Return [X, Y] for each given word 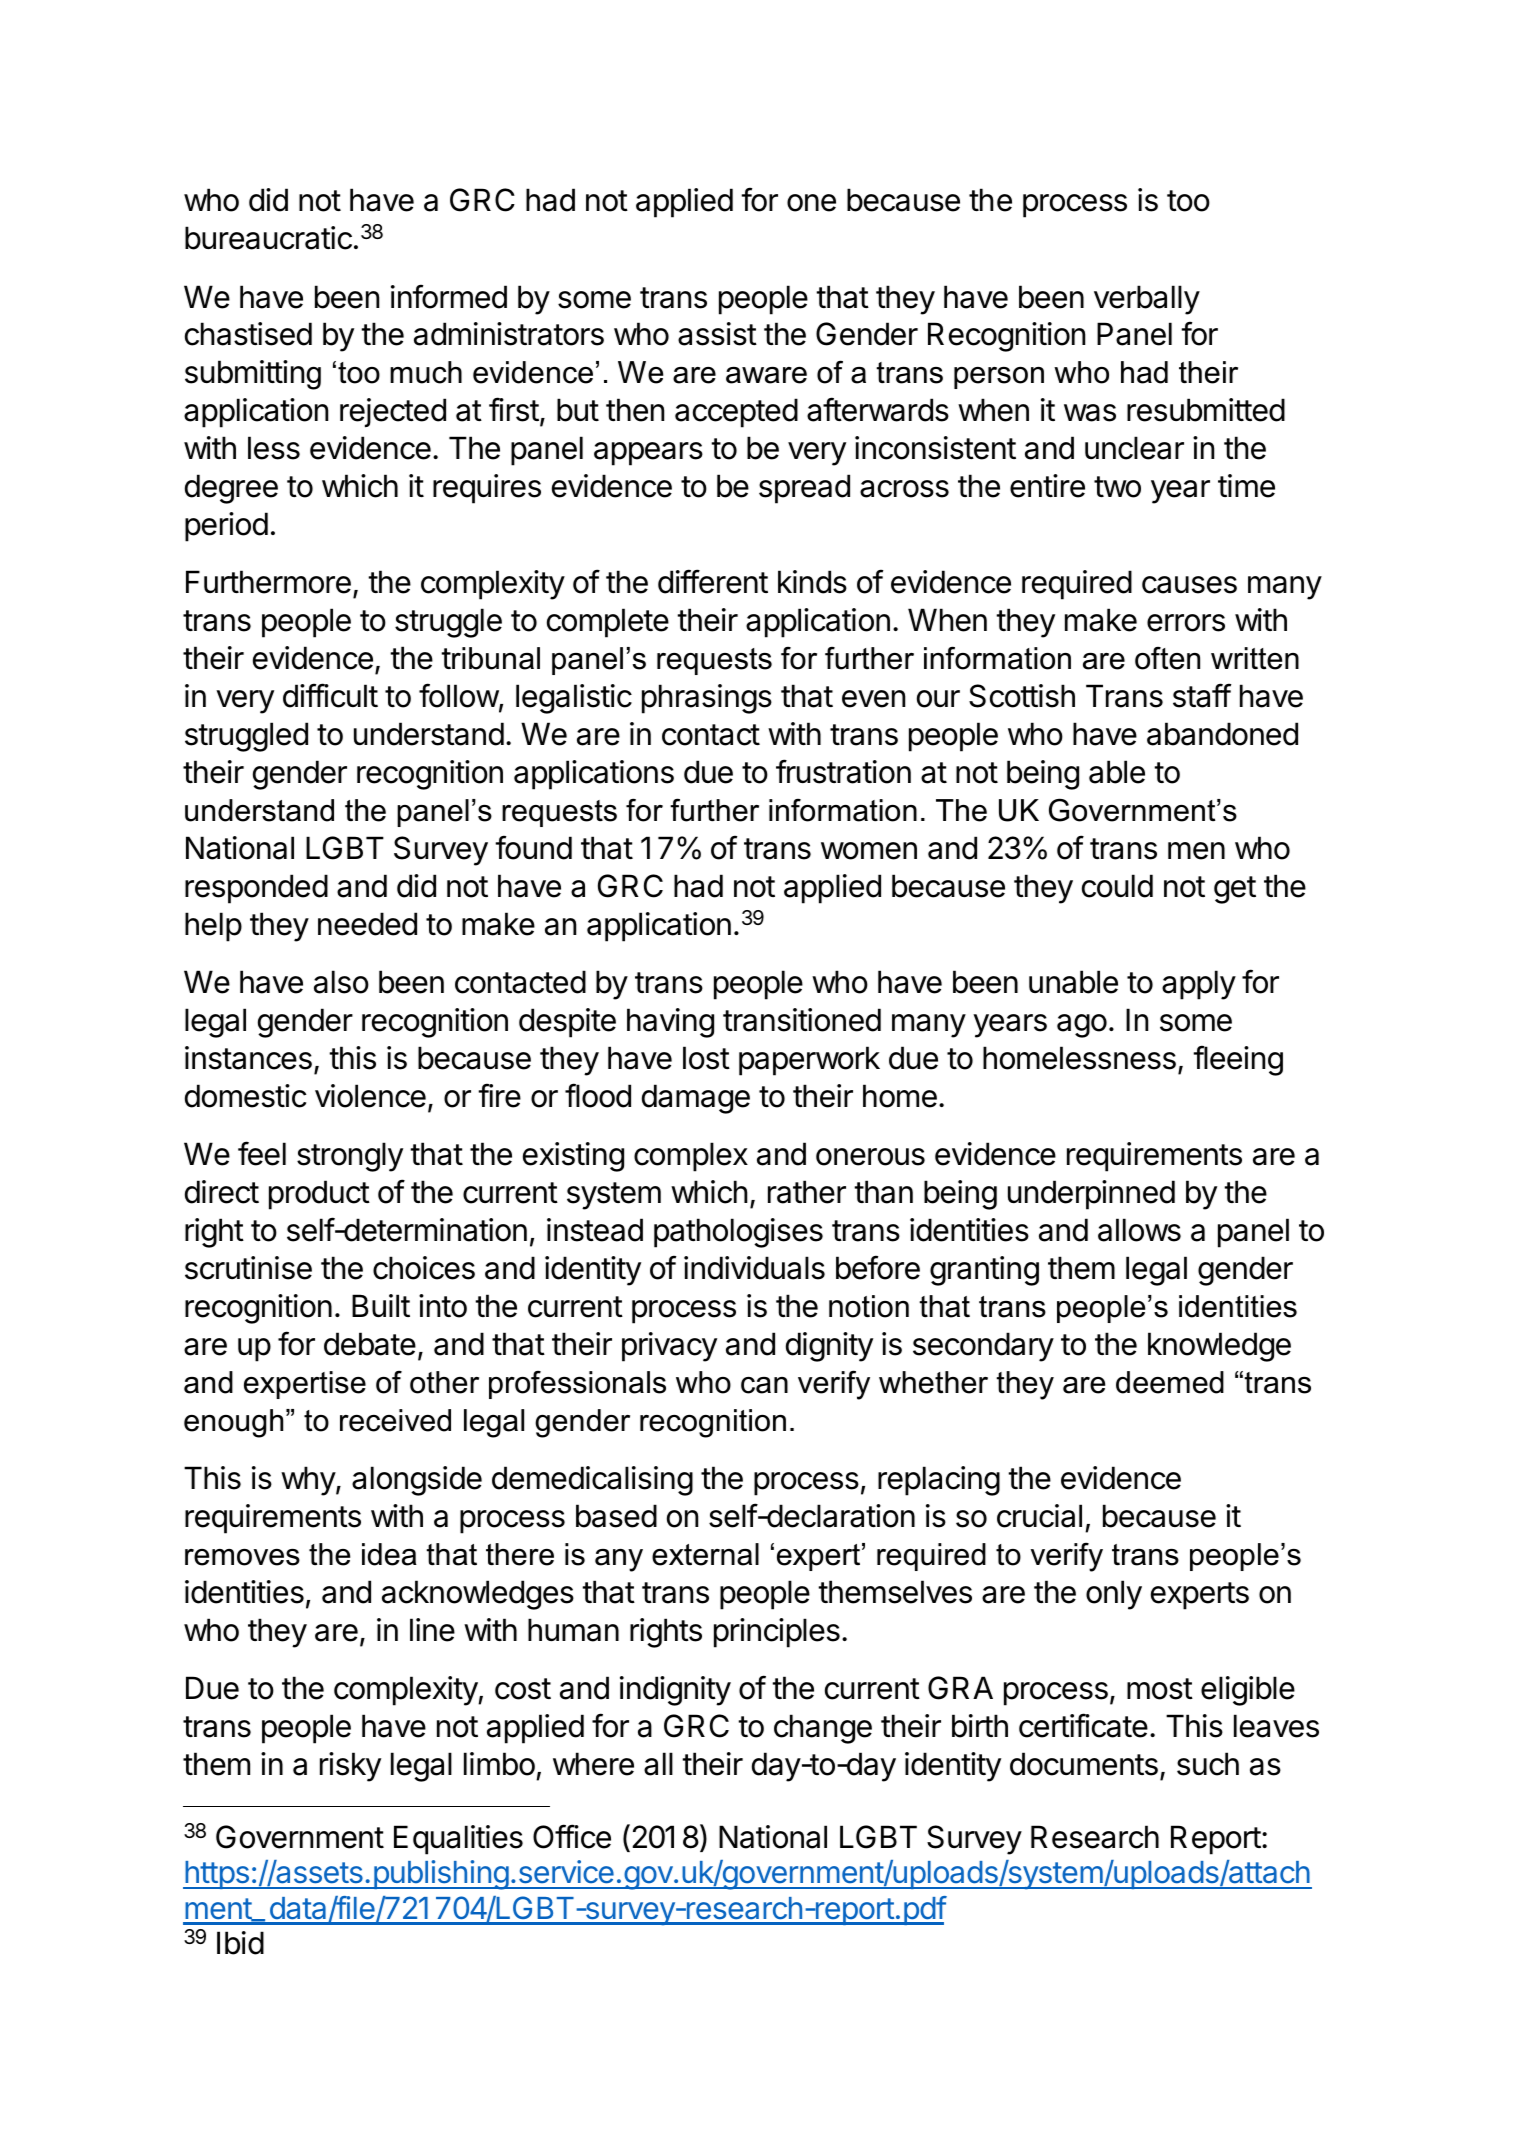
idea [389, 1554]
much [426, 372]
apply [1199, 985]
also [341, 982]
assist [717, 334]
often [1167, 658]
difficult [330, 695]
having [670, 1023]
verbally [1147, 300]
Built [381, 1305]
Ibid [240, 1943]
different [713, 581]
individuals [754, 1268]
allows [1139, 1230]
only [1114, 1595]
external [705, 1554]
